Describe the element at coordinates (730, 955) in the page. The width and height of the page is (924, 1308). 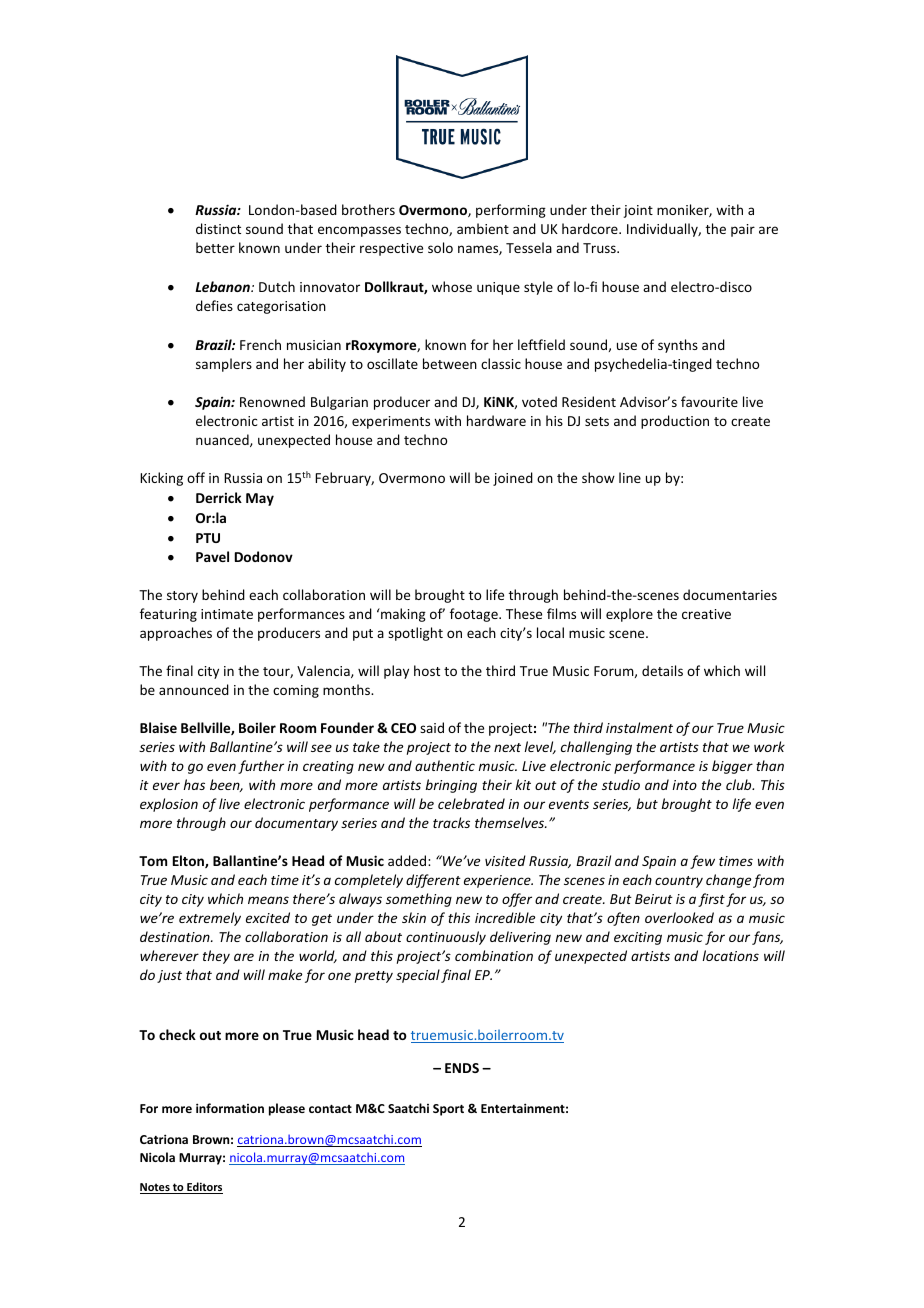
I see `locations` at that location.
